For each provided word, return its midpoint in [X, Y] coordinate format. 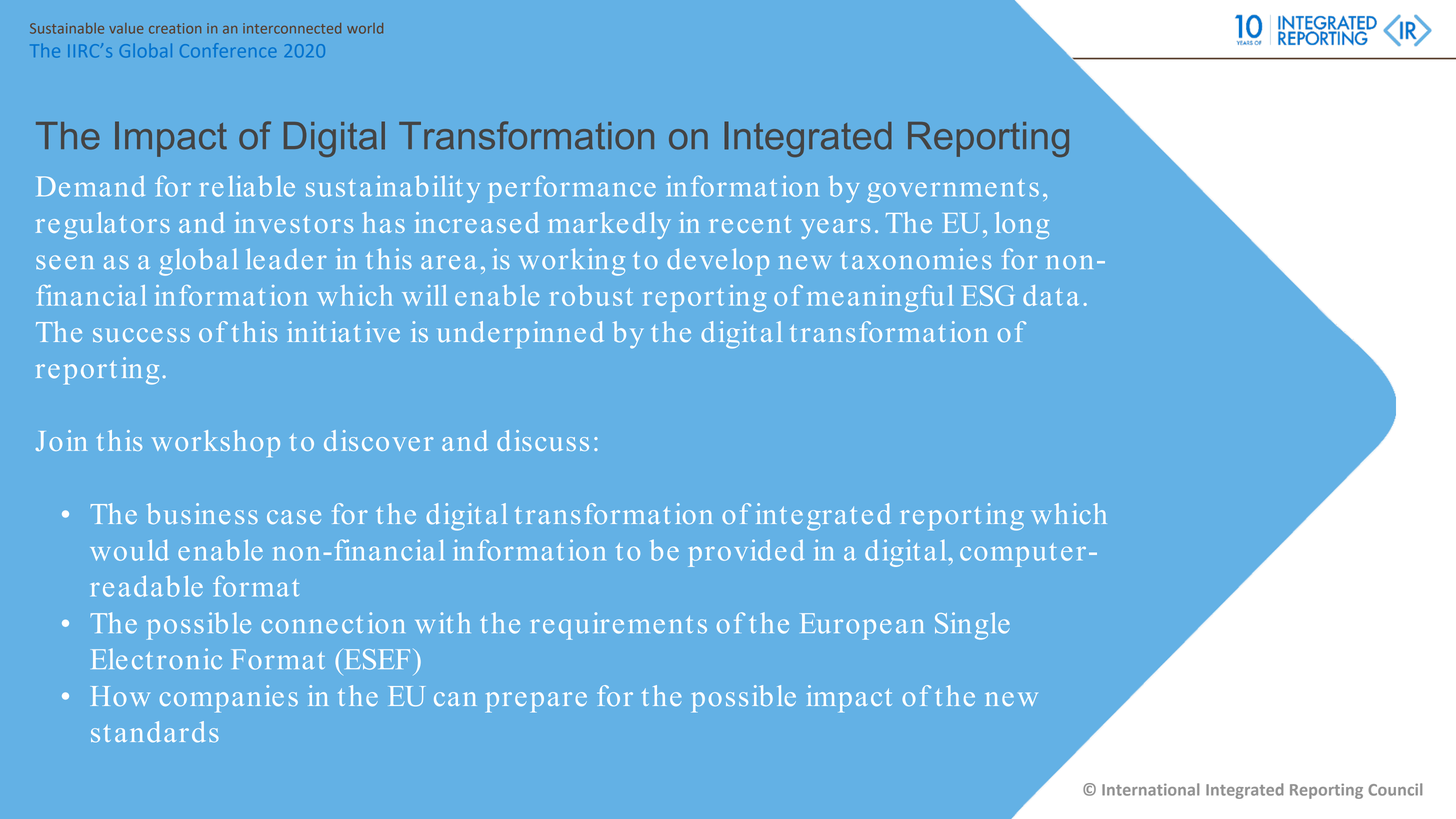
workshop [216, 443]
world [365, 28]
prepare [536, 702]
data [1051, 295]
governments [953, 191]
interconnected [292, 28]
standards [155, 731]
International [1150, 789]
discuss [543, 440]
